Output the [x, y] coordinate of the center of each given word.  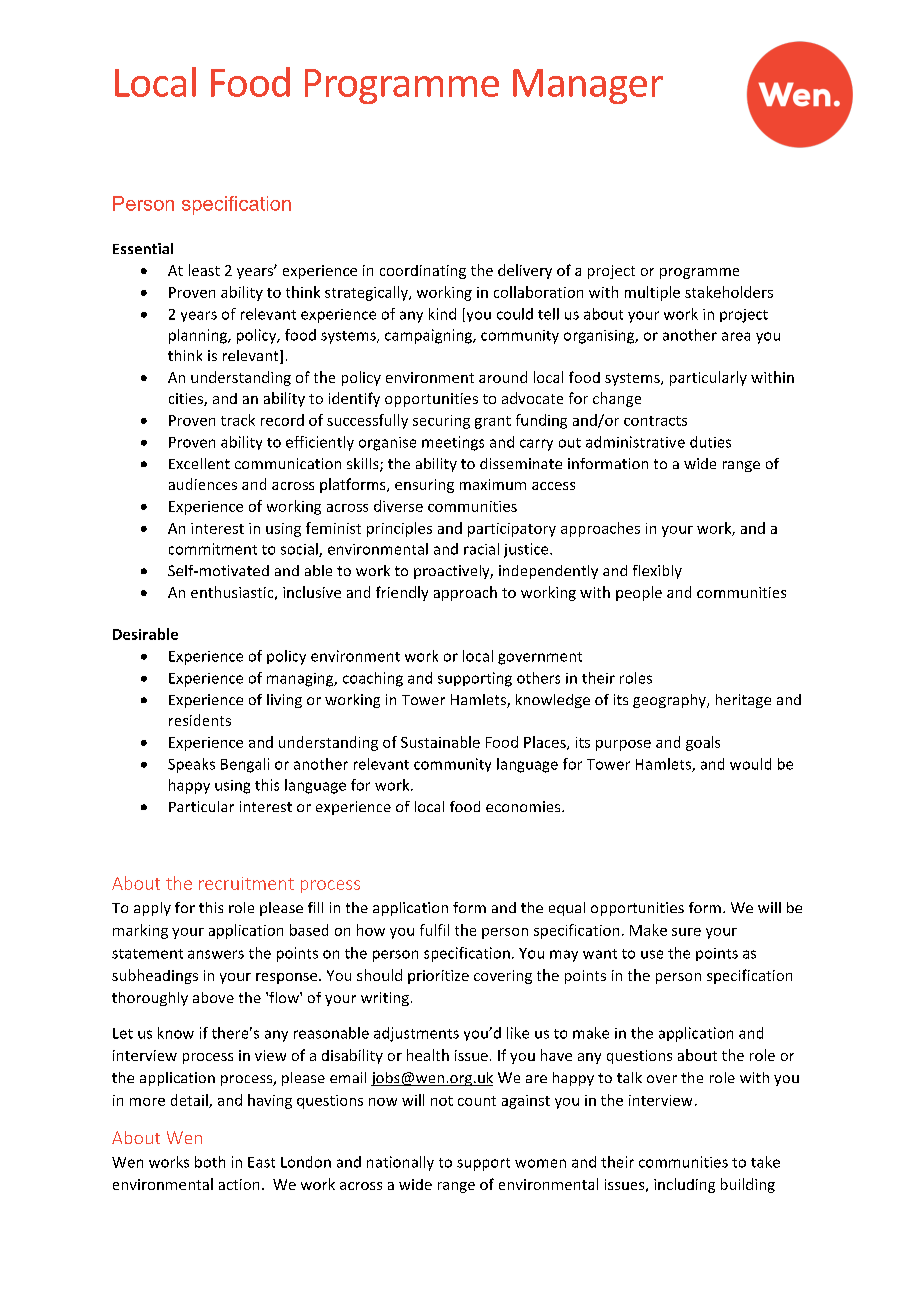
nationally [400, 1163]
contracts [655, 421]
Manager [588, 86]
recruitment [246, 883]
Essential [143, 248]
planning [199, 336]
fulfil [434, 930]
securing [441, 422]
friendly [402, 593]
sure [686, 932]
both [210, 1162]
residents [200, 720]
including [684, 1185]
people [639, 593]
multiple [652, 293]
